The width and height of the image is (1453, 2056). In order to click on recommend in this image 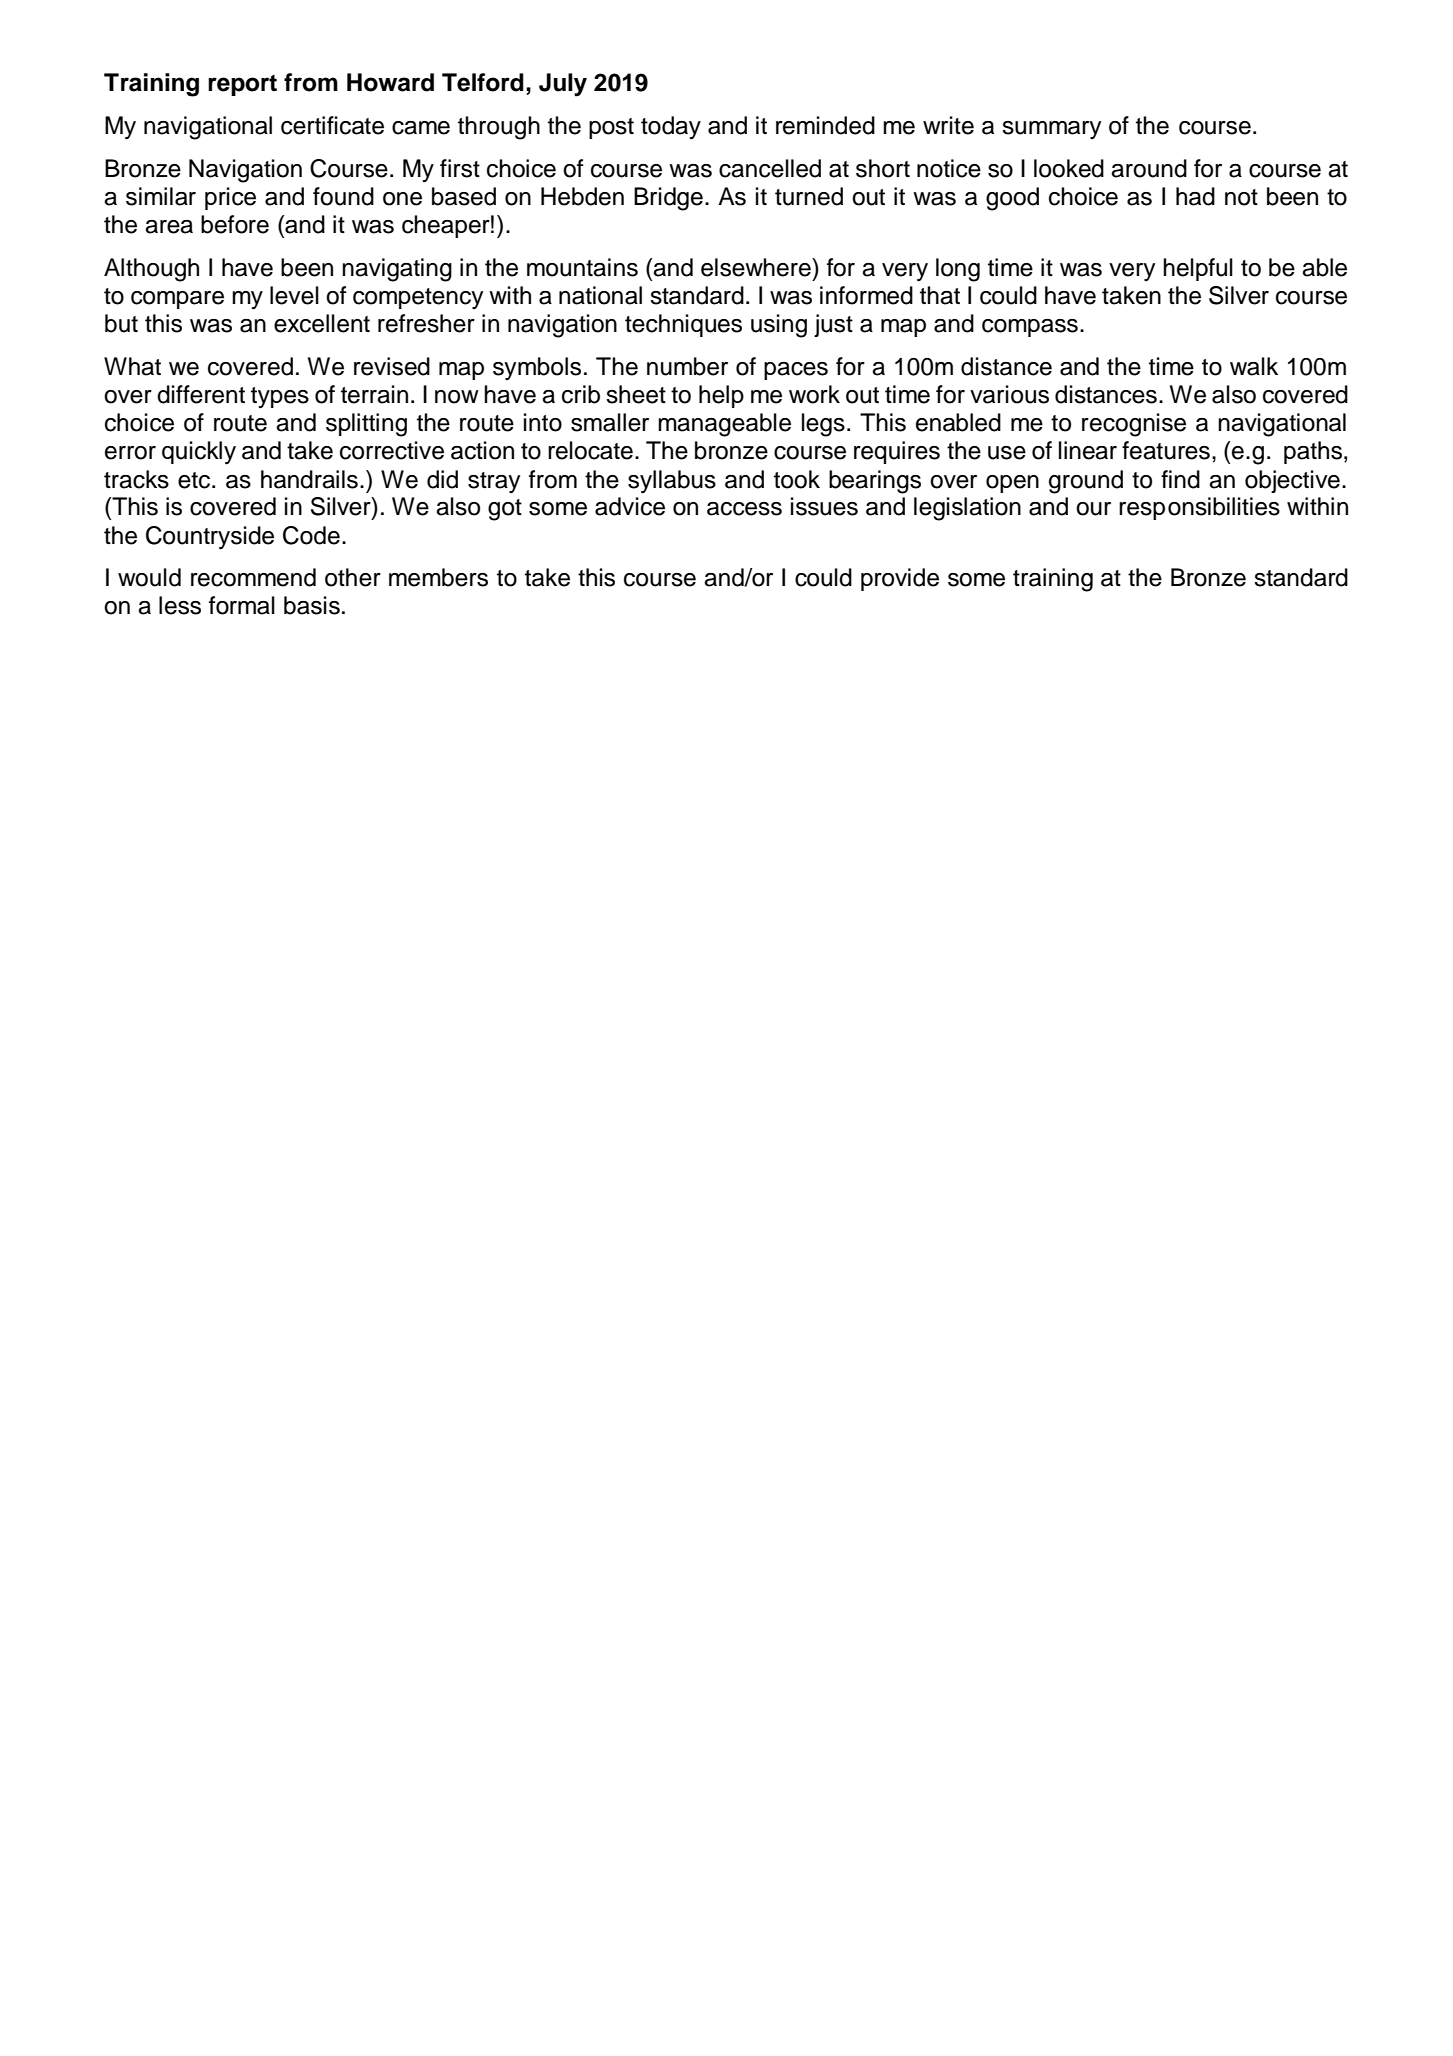, I will do `click(253, 577)`.
